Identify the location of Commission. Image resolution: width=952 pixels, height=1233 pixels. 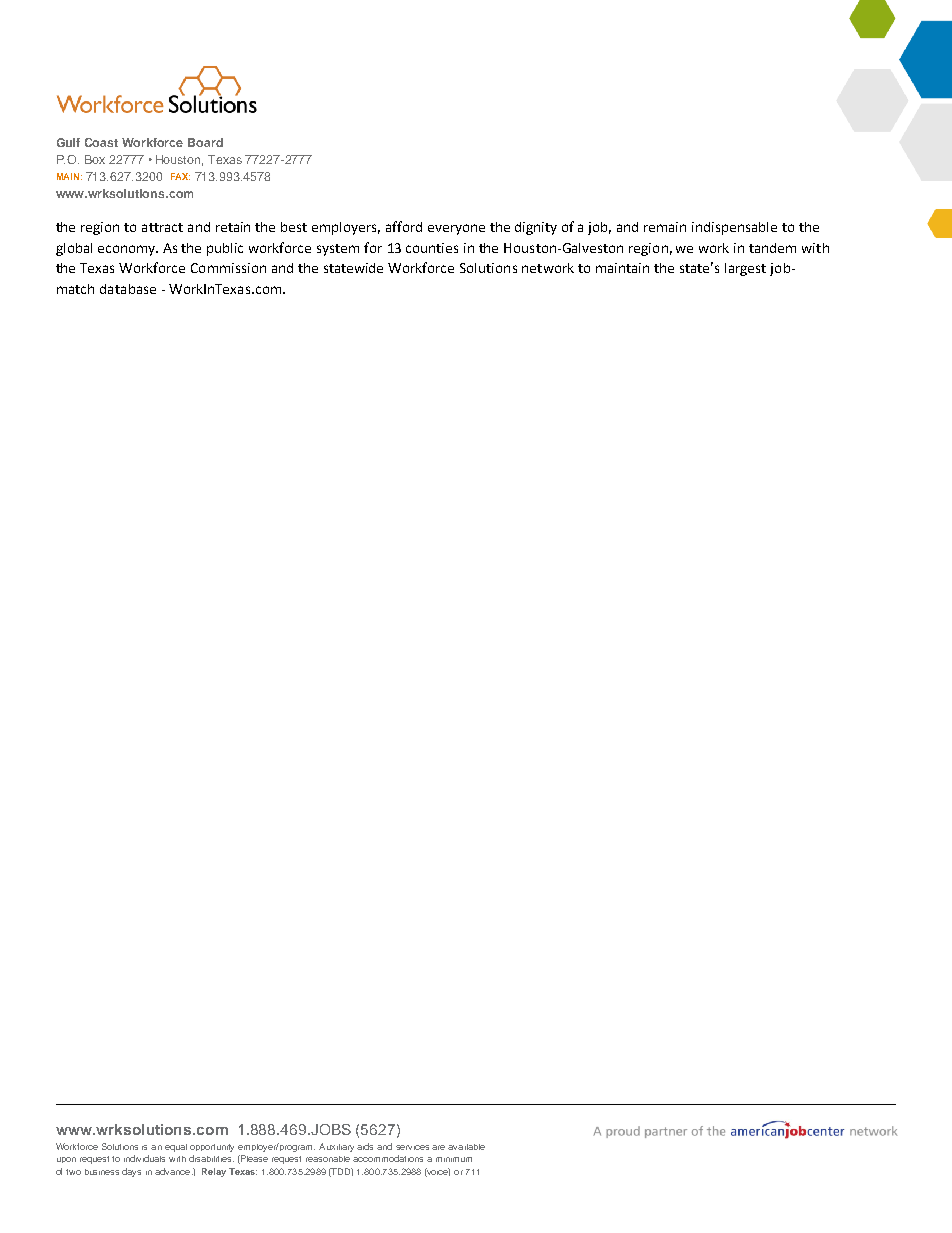
(228, 268).
